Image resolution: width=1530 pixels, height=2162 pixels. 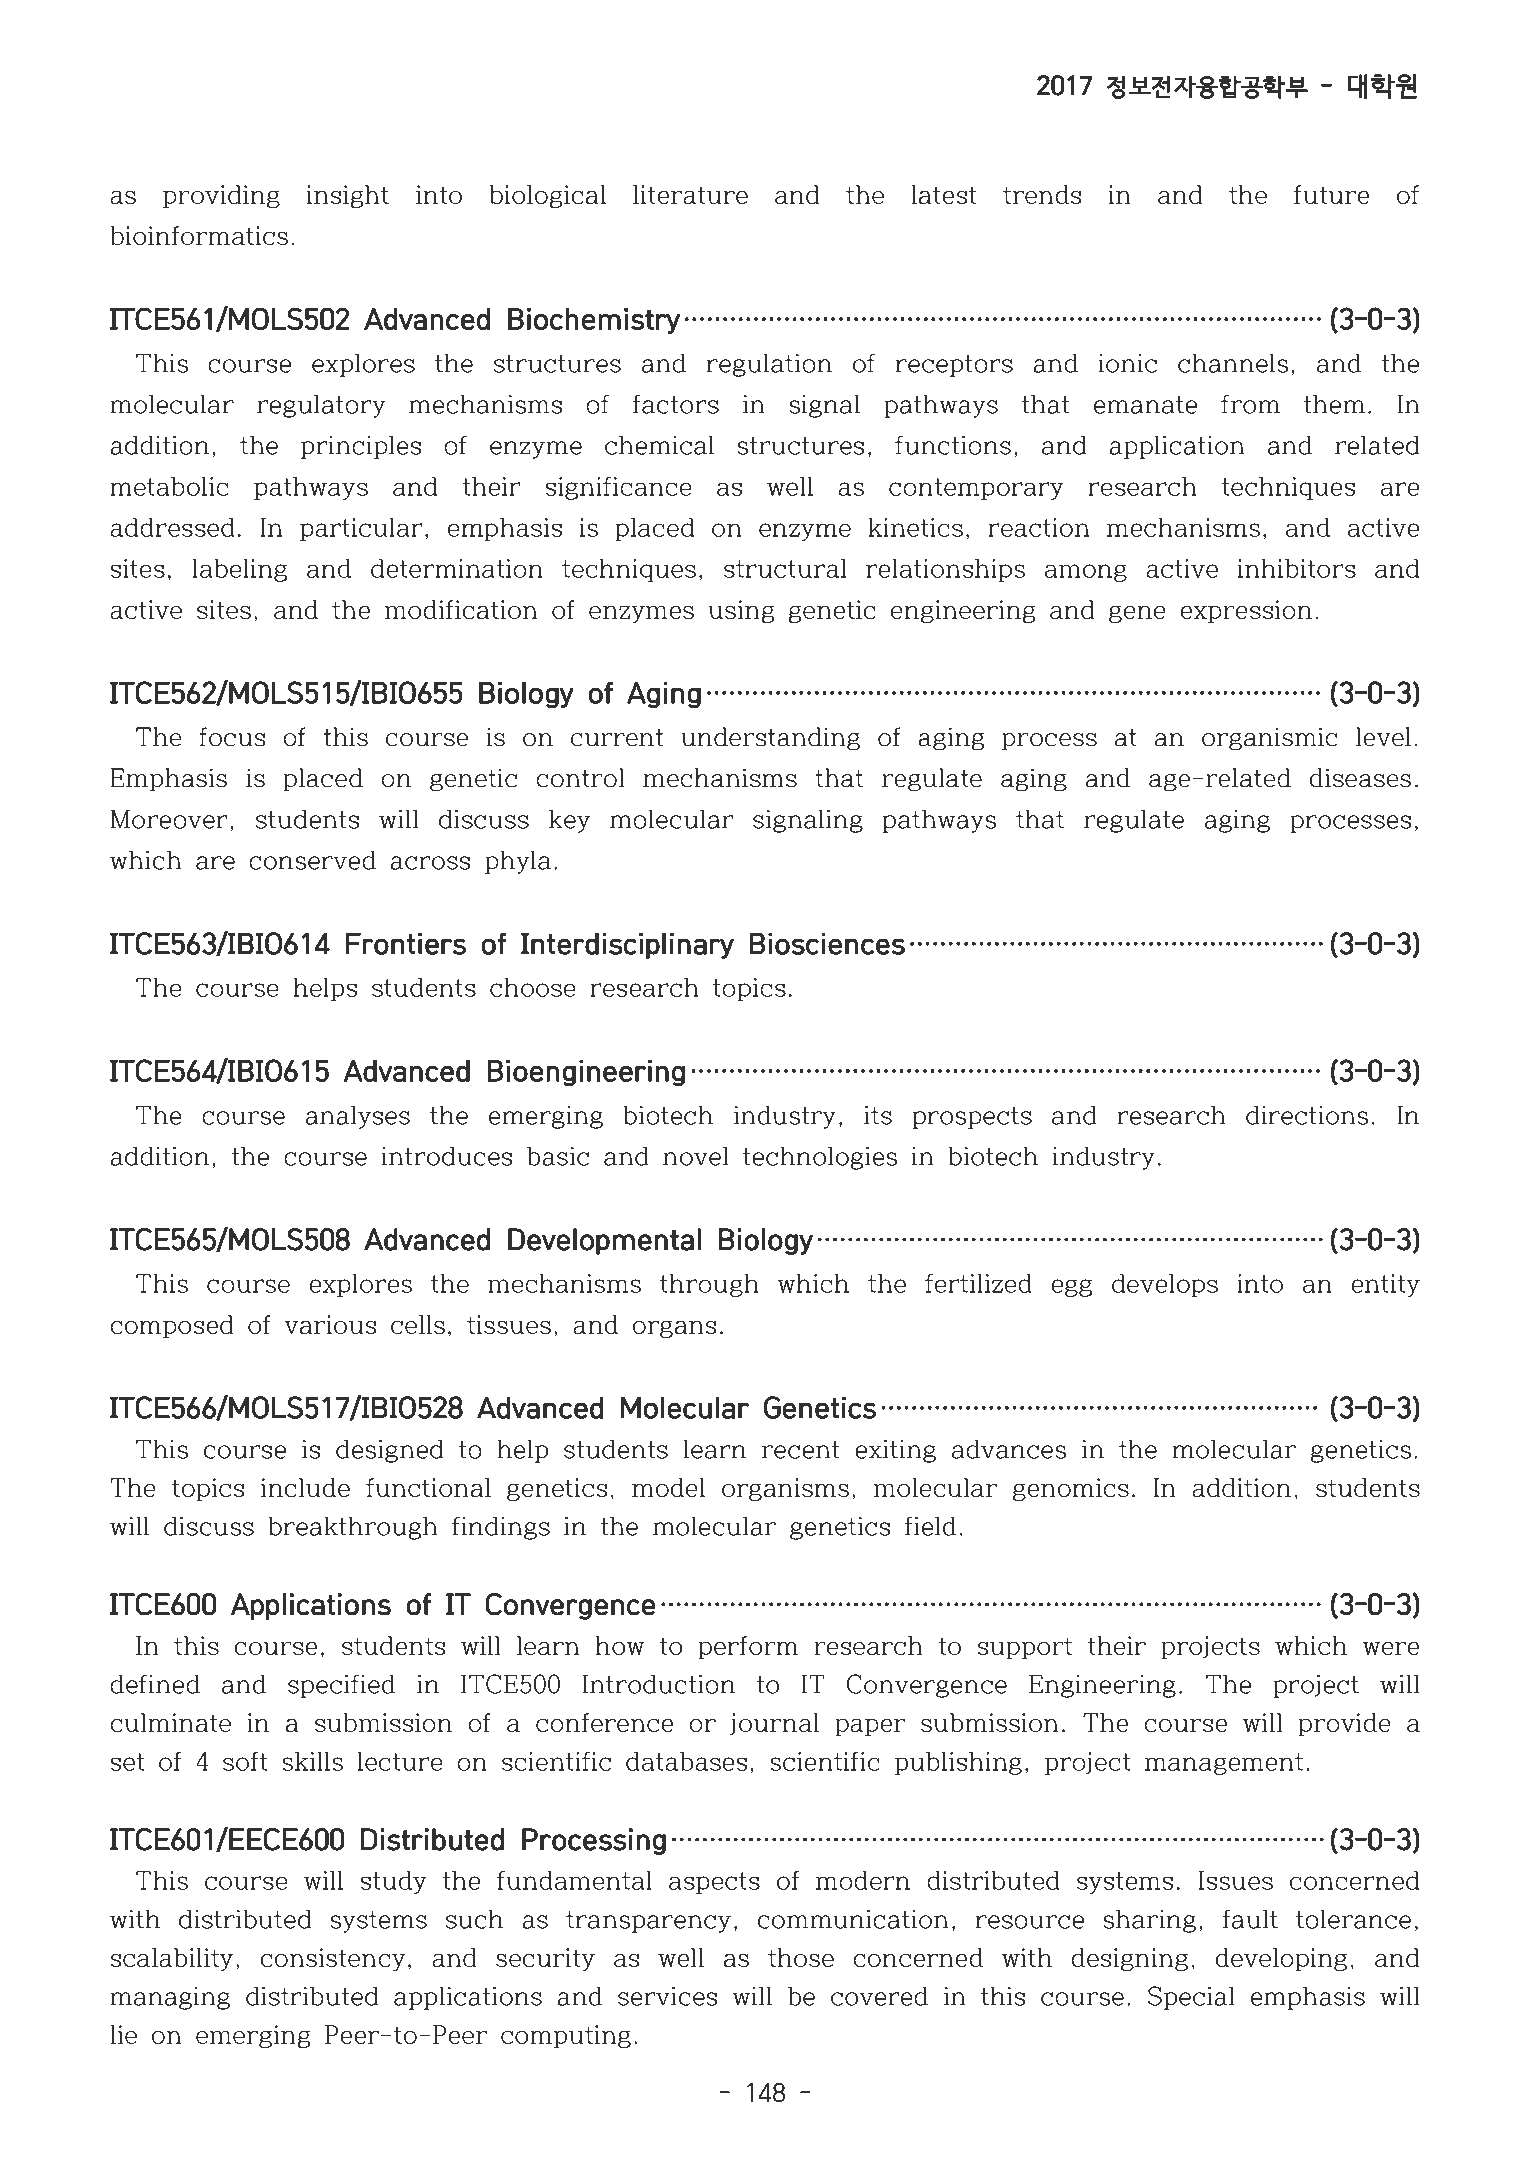 I want to click on recent, so click(x=801, y=1450).
